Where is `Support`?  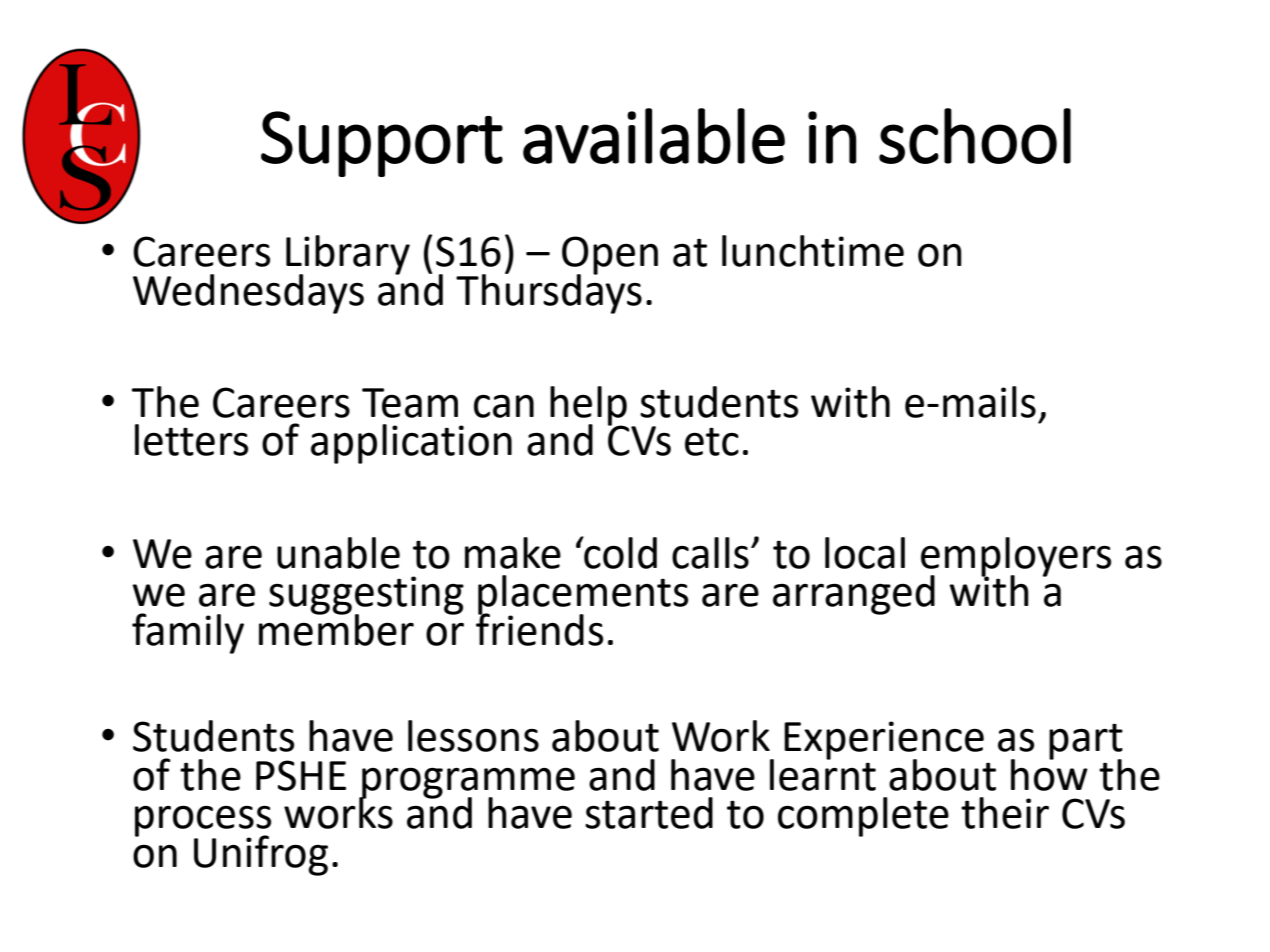 Support is located at coordinates (382, 144).
